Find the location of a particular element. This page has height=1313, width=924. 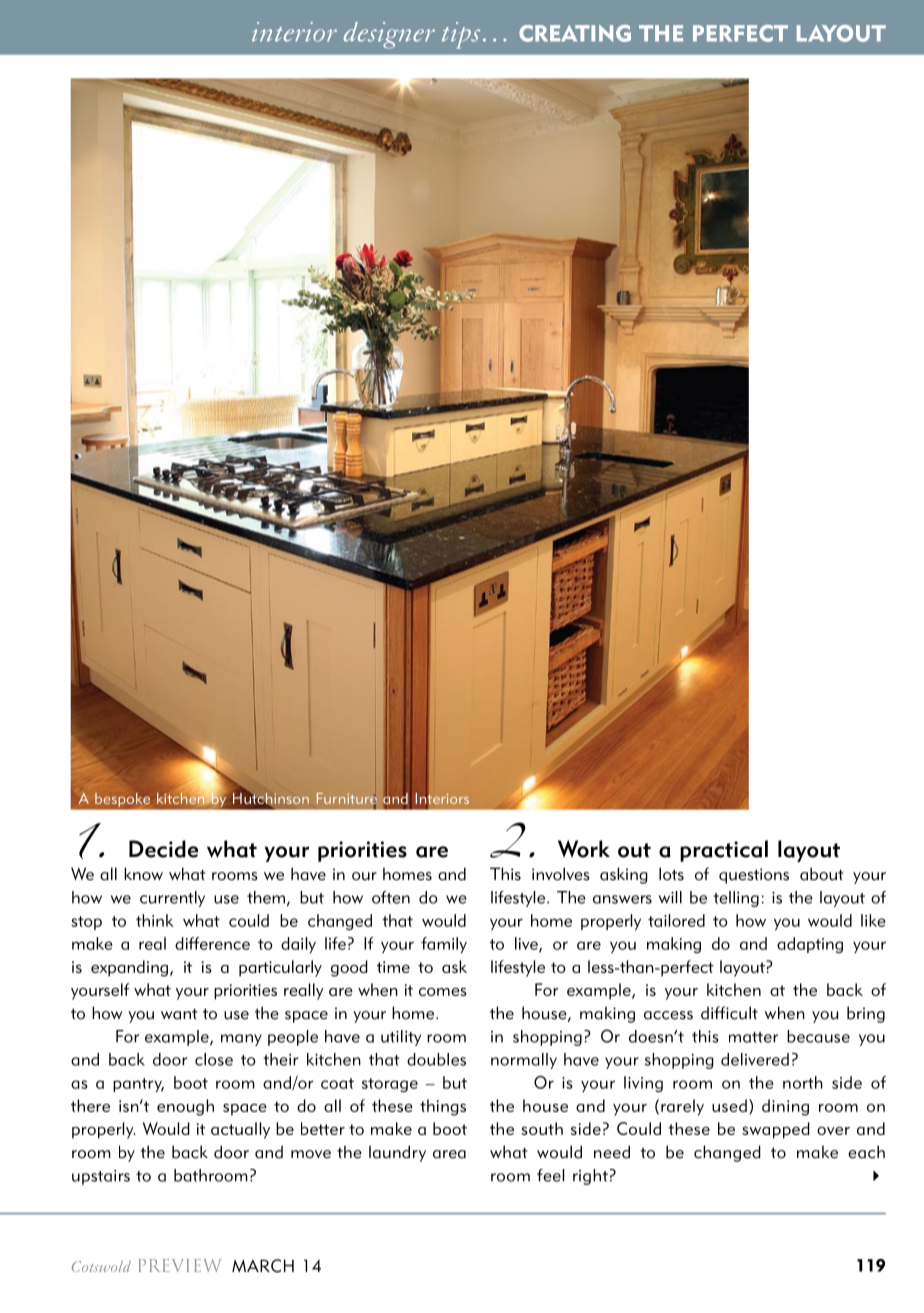

CREATING is located at coordinates (575, 33).
